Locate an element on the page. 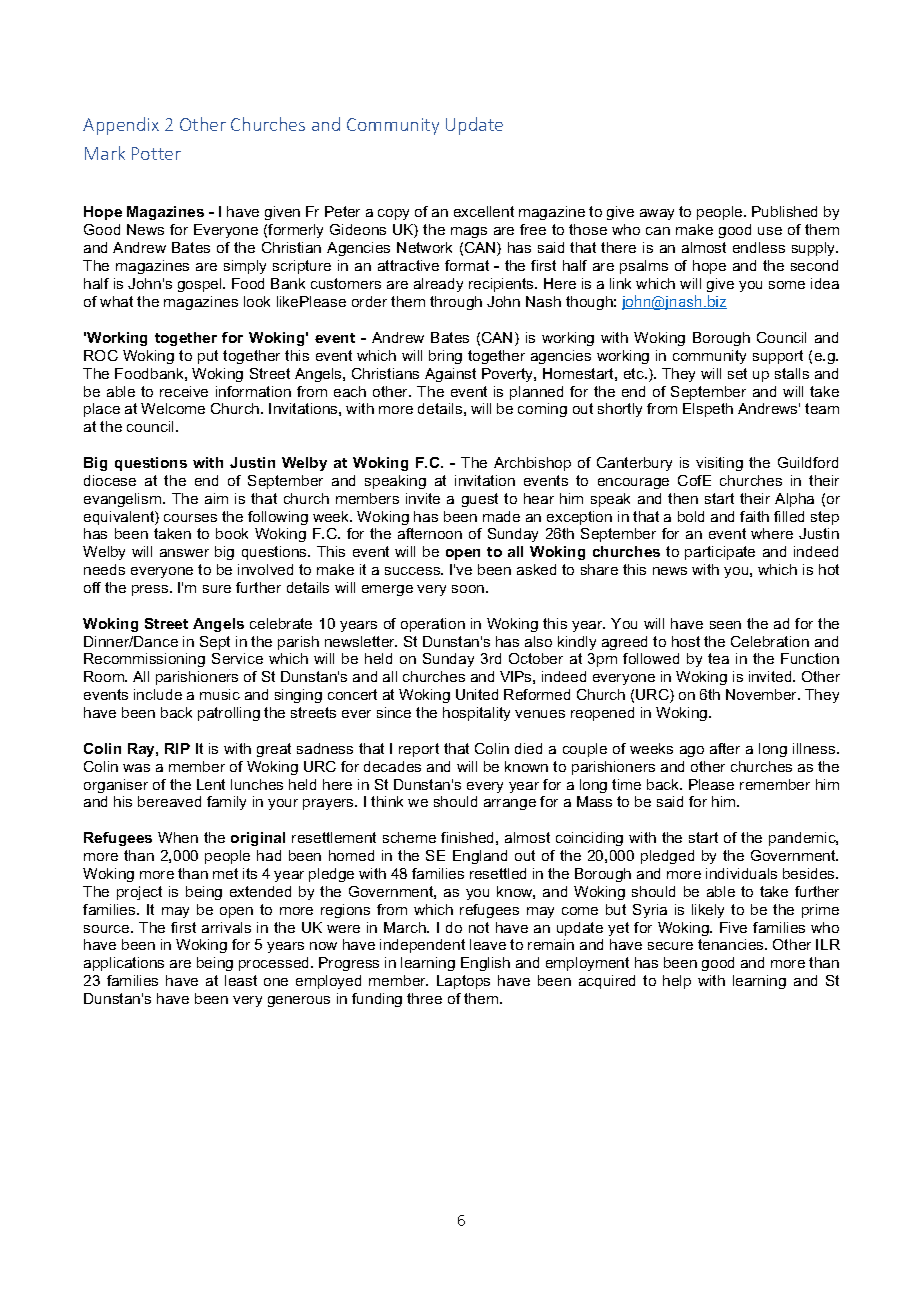 This page has height=1308, width=924. Laptops is located at coordinates (463, 982).
